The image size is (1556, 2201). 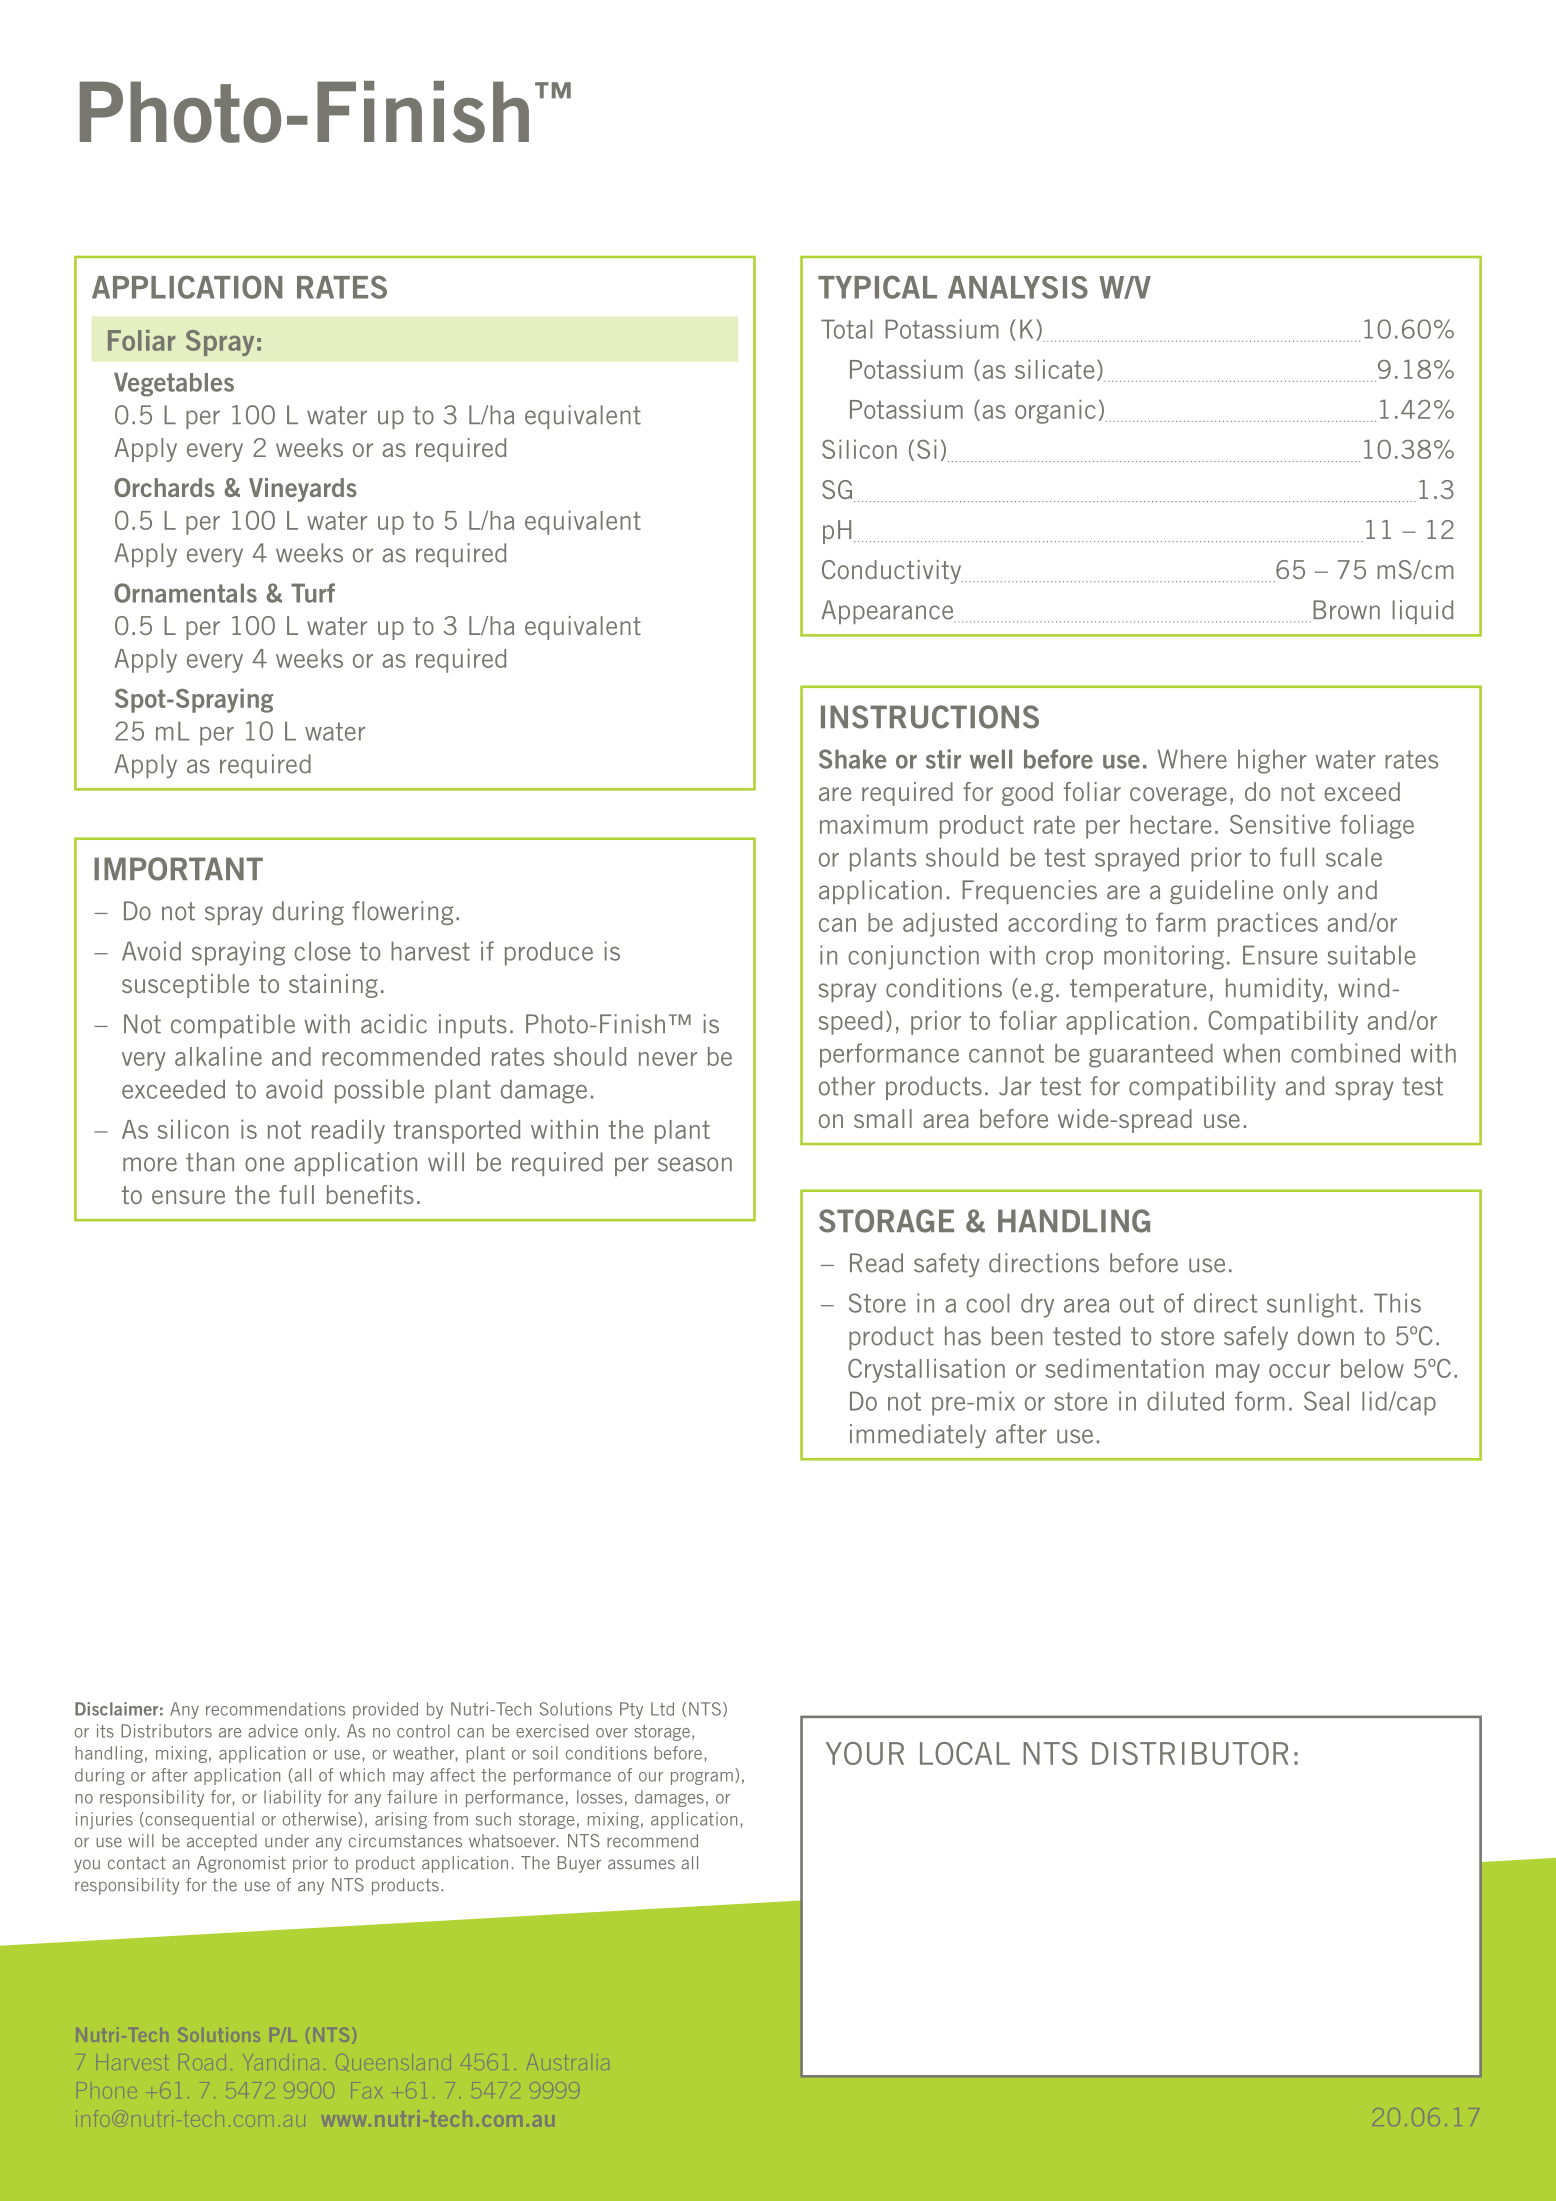 I want to click on benefits, so click(x=370, y=1194).
